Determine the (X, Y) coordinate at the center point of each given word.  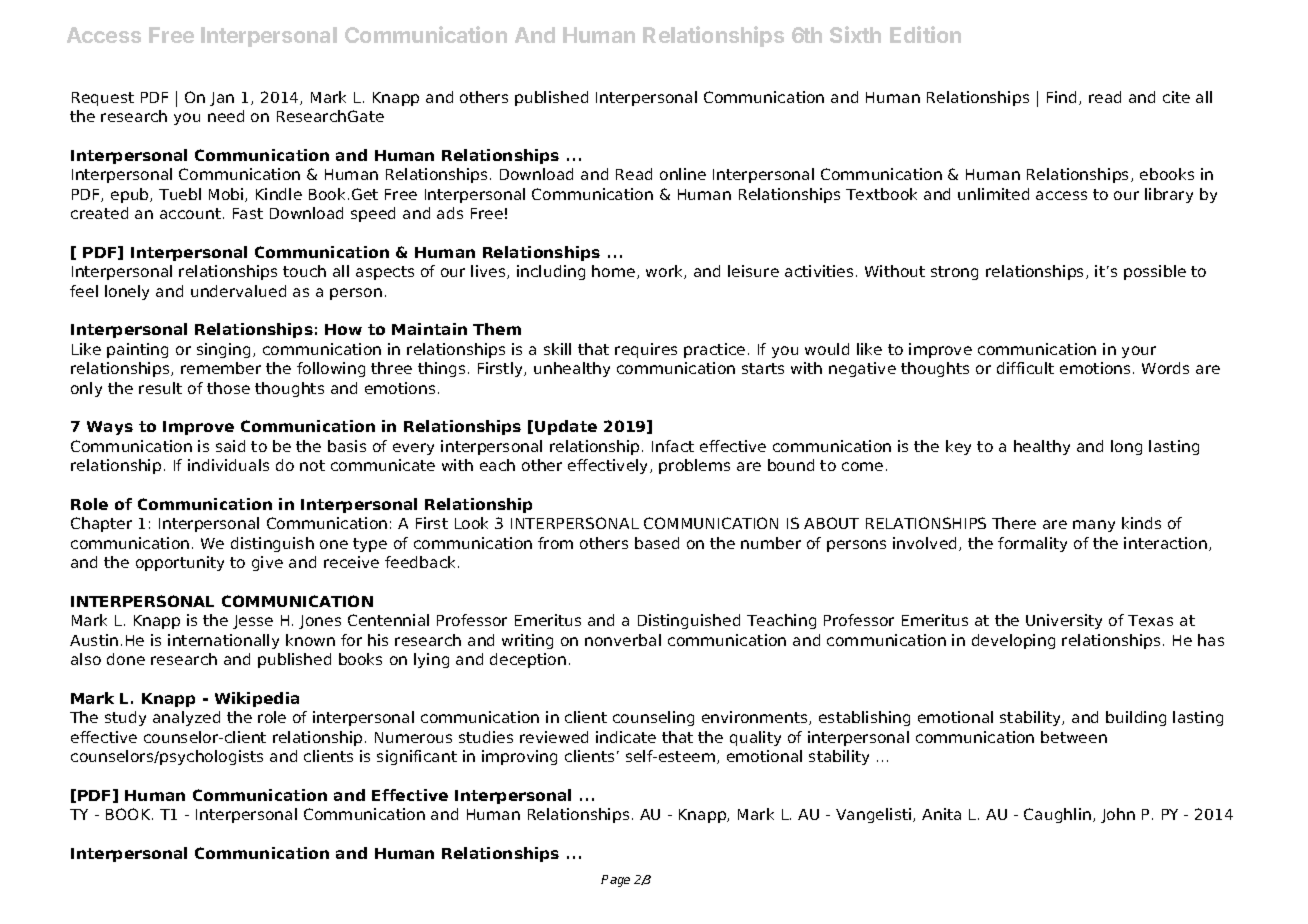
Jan (222, 99)
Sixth (855, 34)
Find (1061, 97)
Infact (673, 446)
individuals (228, 465)
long (1126, 447)
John (1118, 815)
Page (615, 881)
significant (417, 757)
